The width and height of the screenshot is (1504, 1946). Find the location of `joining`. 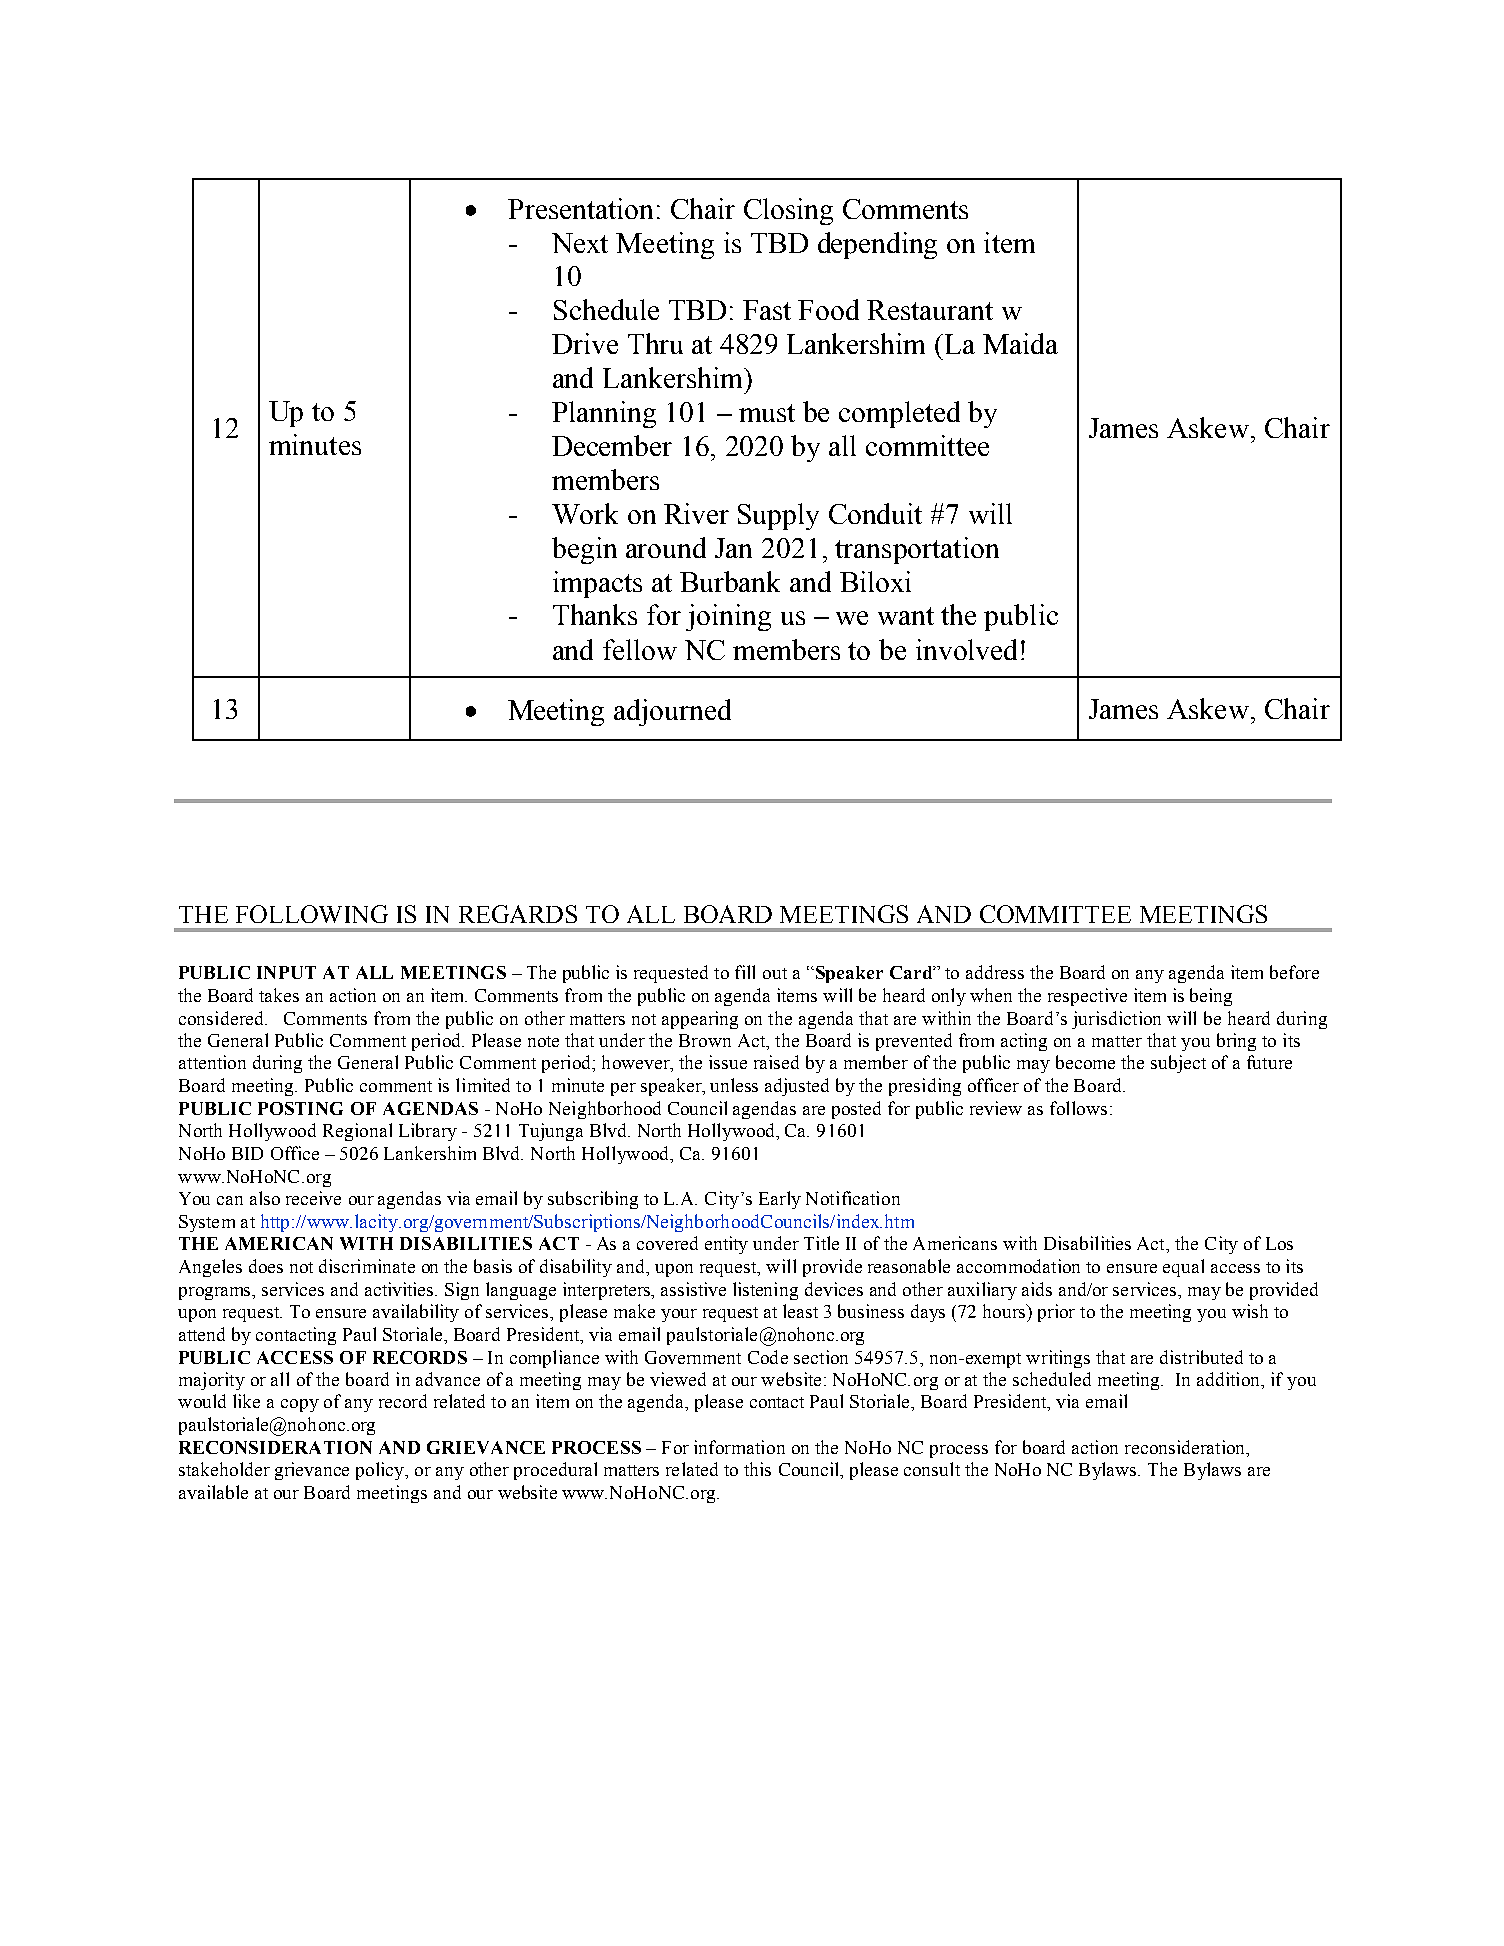

joining is located at coordinates (728, 617).
